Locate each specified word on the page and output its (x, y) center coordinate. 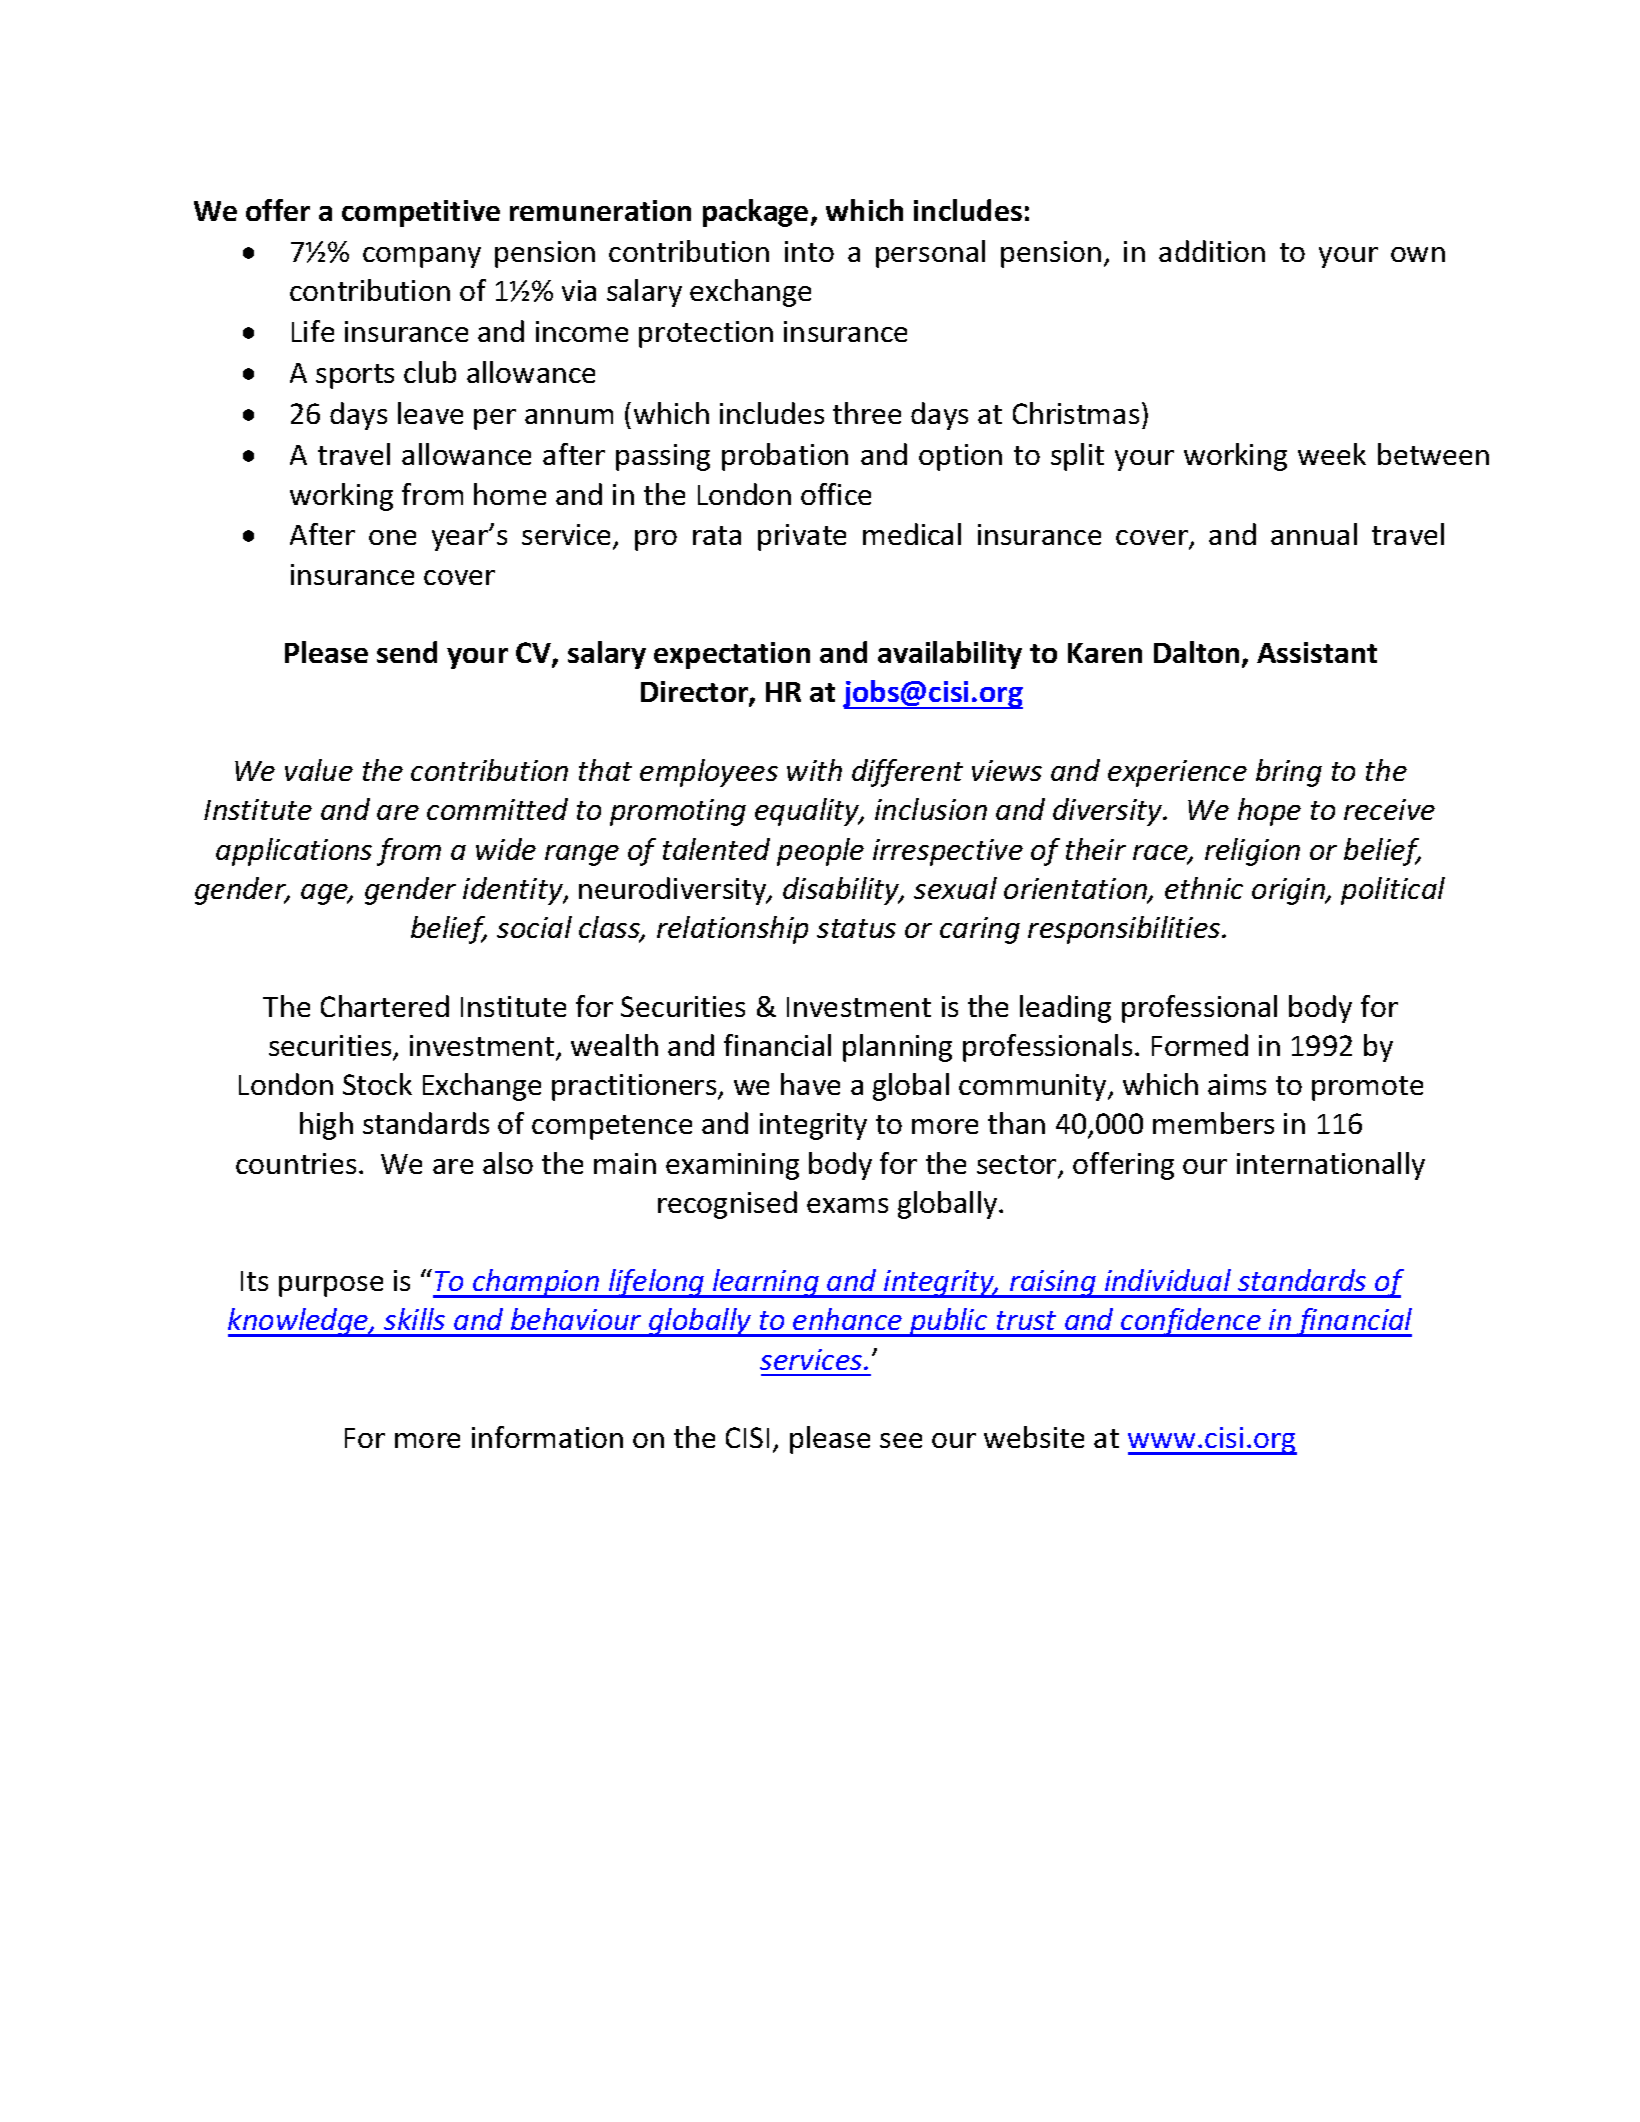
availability (950, 655)
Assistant (1317, 652)
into (809, 251)
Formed (1200, 1045)
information (547, 1437)
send (407, 652)
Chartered (385, 1006)
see (901, 1440)
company (422, 257)
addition (1212, 251)
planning (897, 1048)
